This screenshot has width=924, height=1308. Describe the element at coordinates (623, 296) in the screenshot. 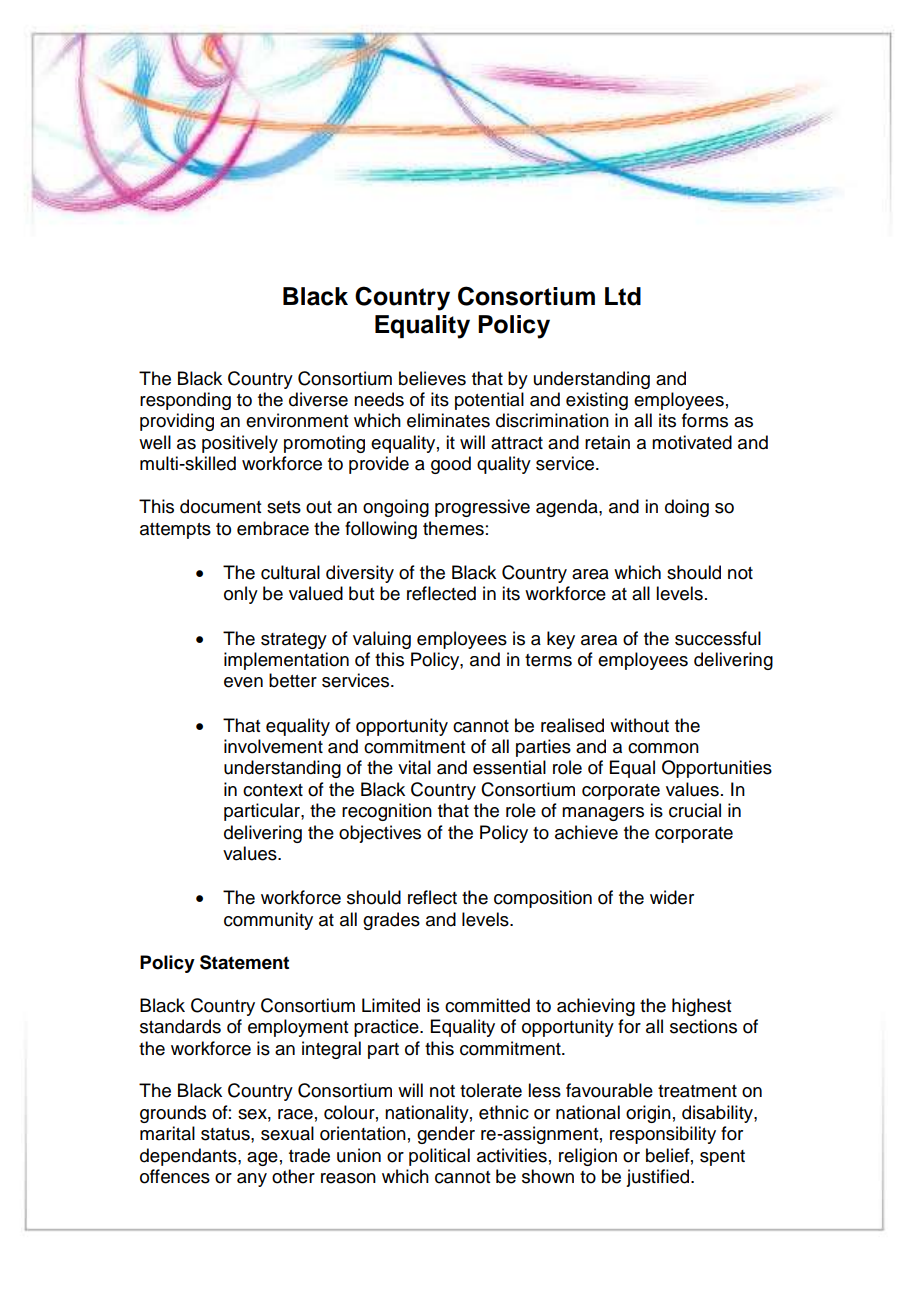

I see `Ltd` at that location.
